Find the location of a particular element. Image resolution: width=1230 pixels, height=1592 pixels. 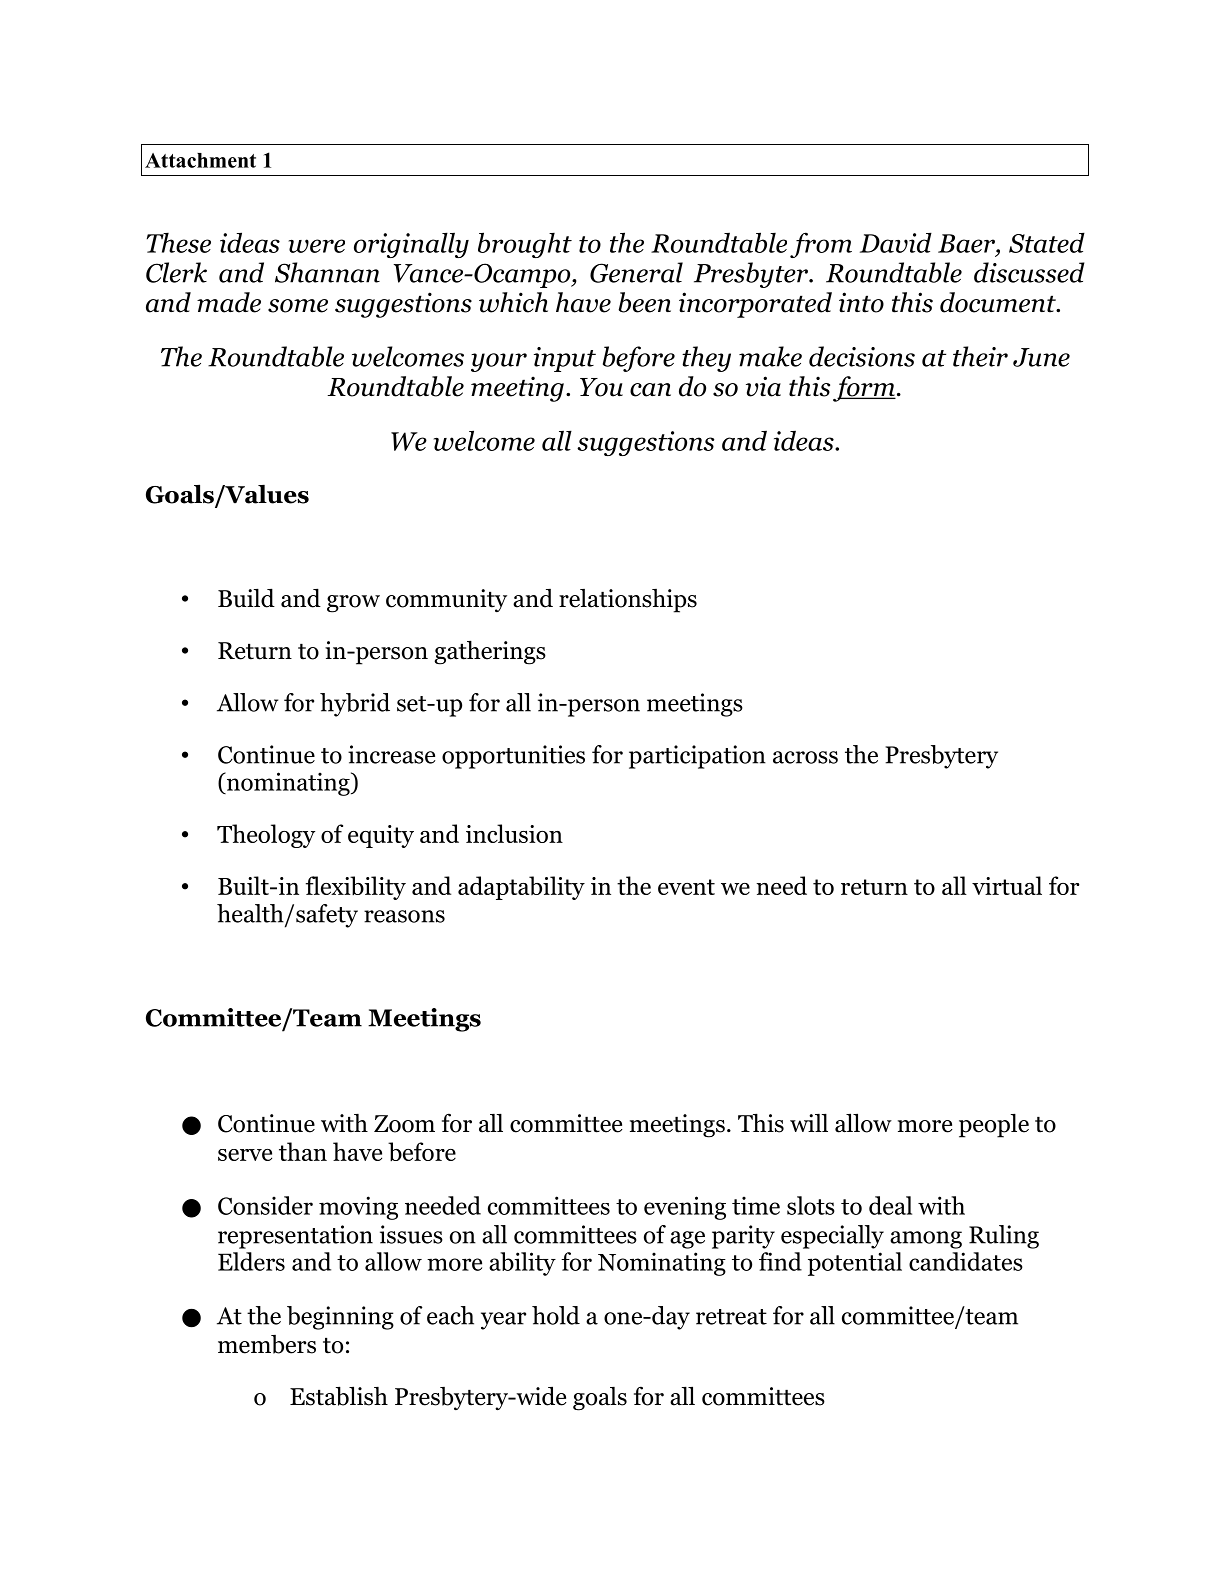

than is located at coordinates (303, 1151).
